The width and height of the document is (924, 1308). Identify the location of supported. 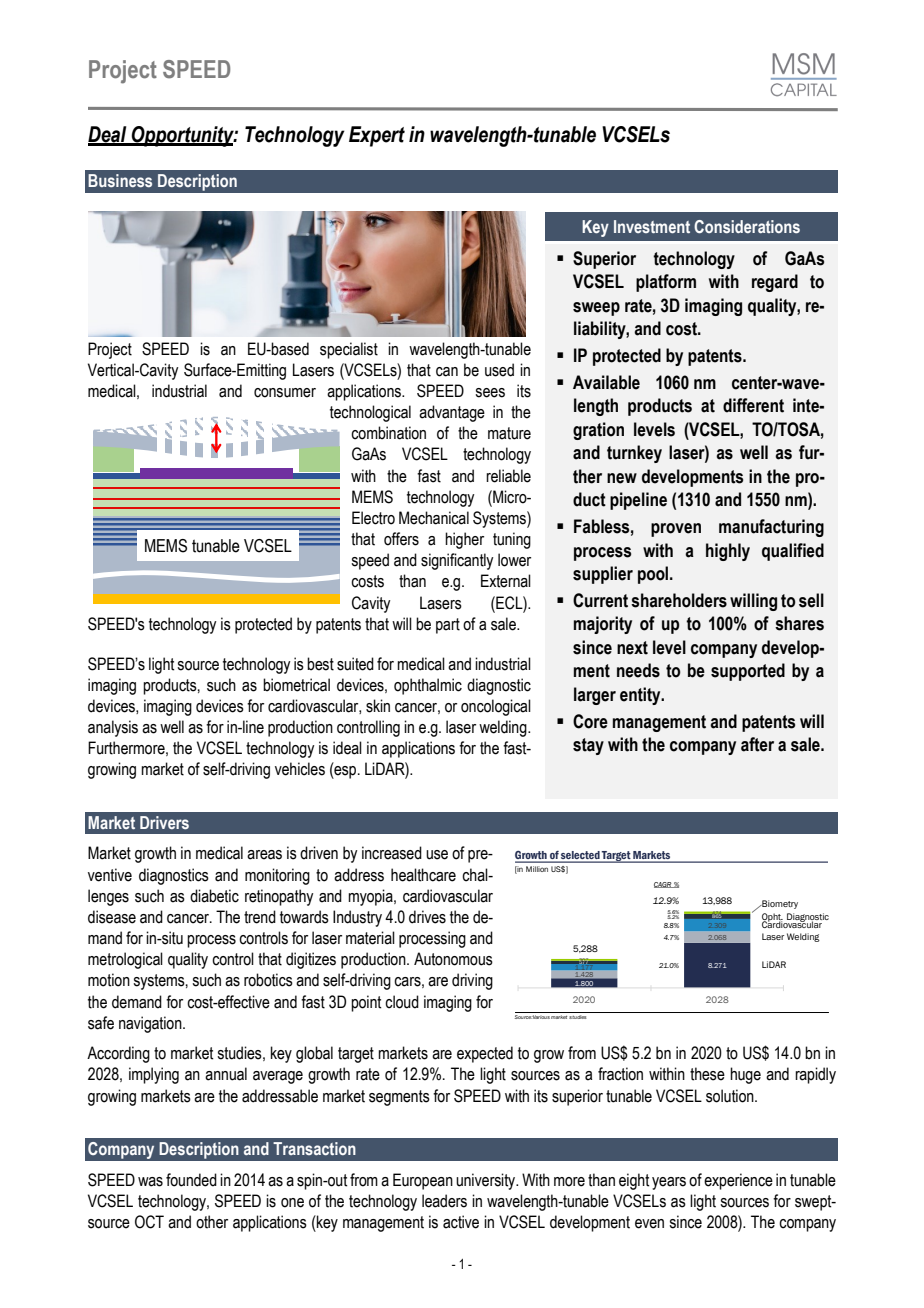
(748, 672).
